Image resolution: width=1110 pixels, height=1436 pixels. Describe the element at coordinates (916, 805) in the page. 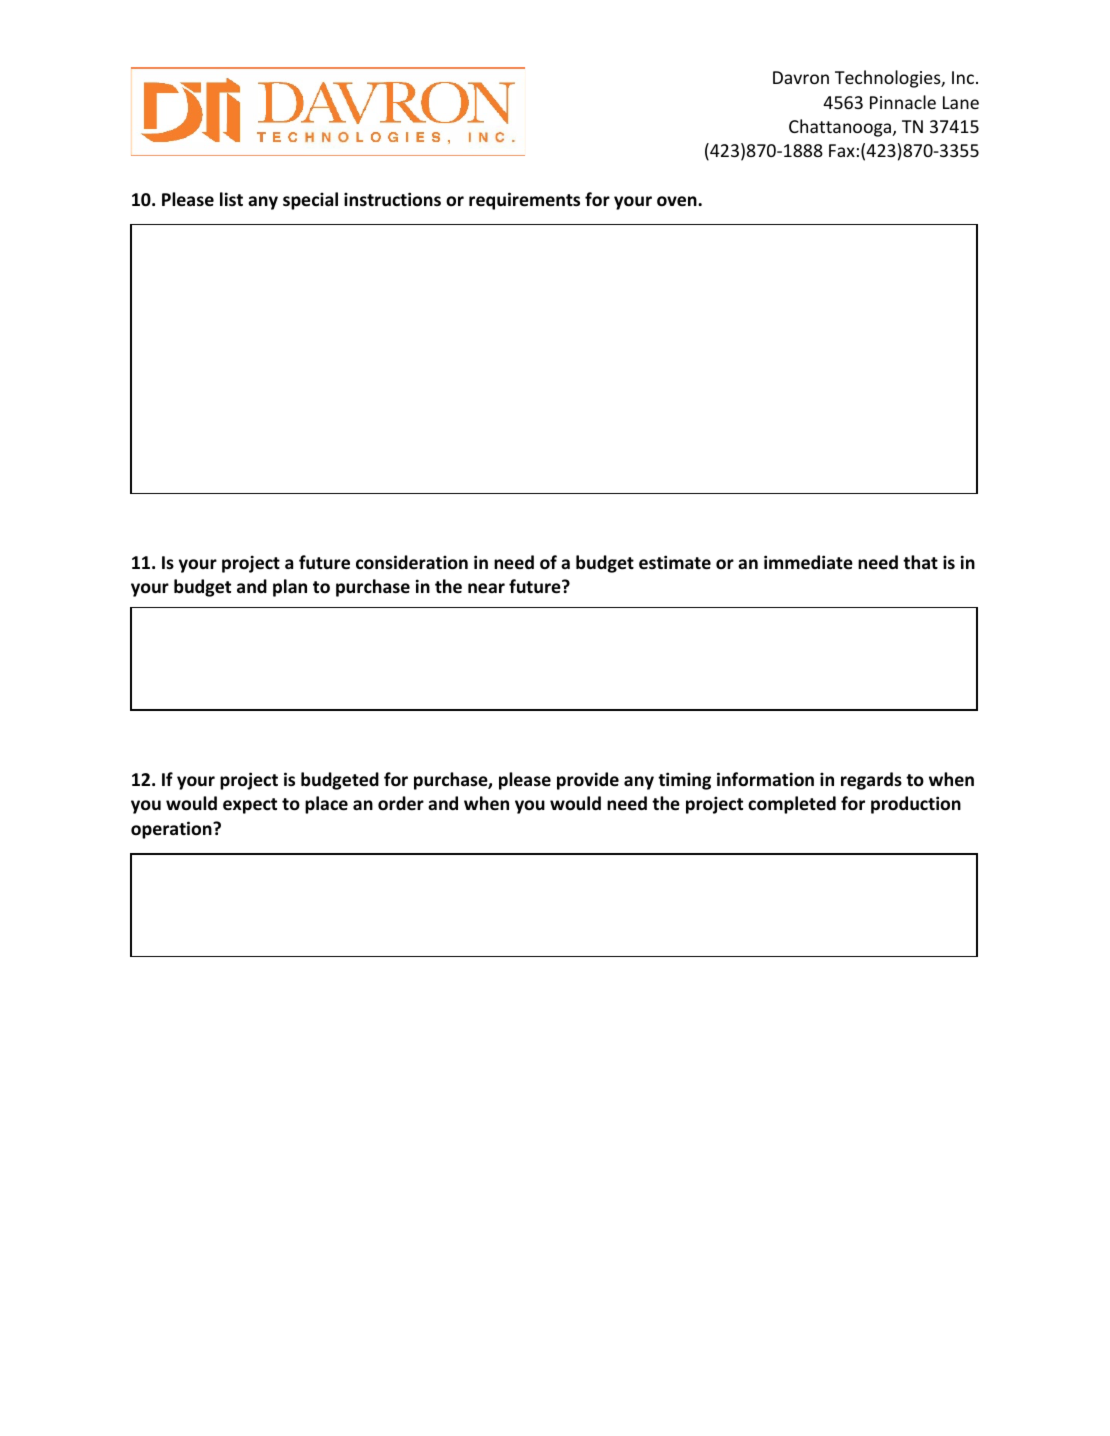

I see `production` at that location.
